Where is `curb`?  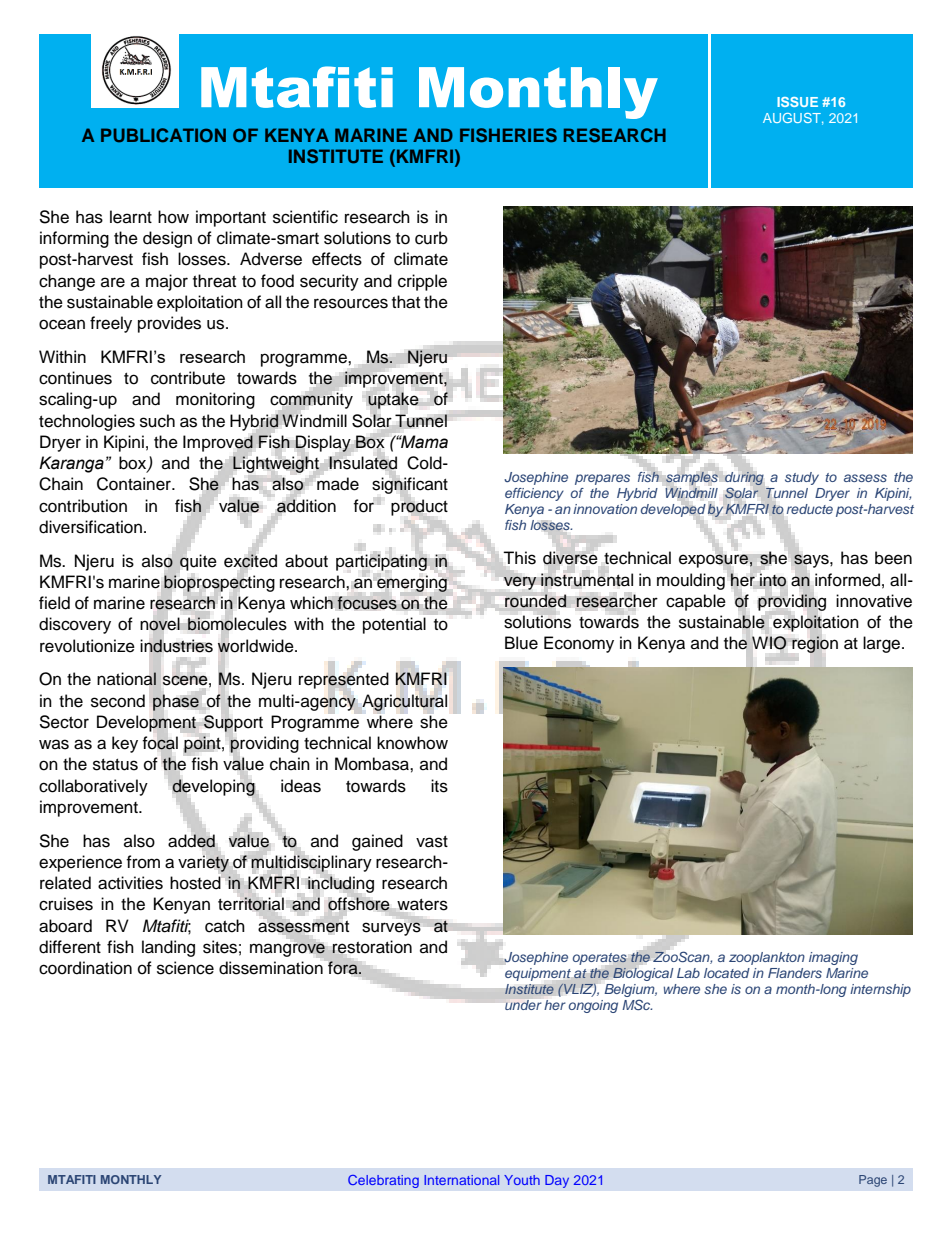 curb is located at coordinates (431, 238).
